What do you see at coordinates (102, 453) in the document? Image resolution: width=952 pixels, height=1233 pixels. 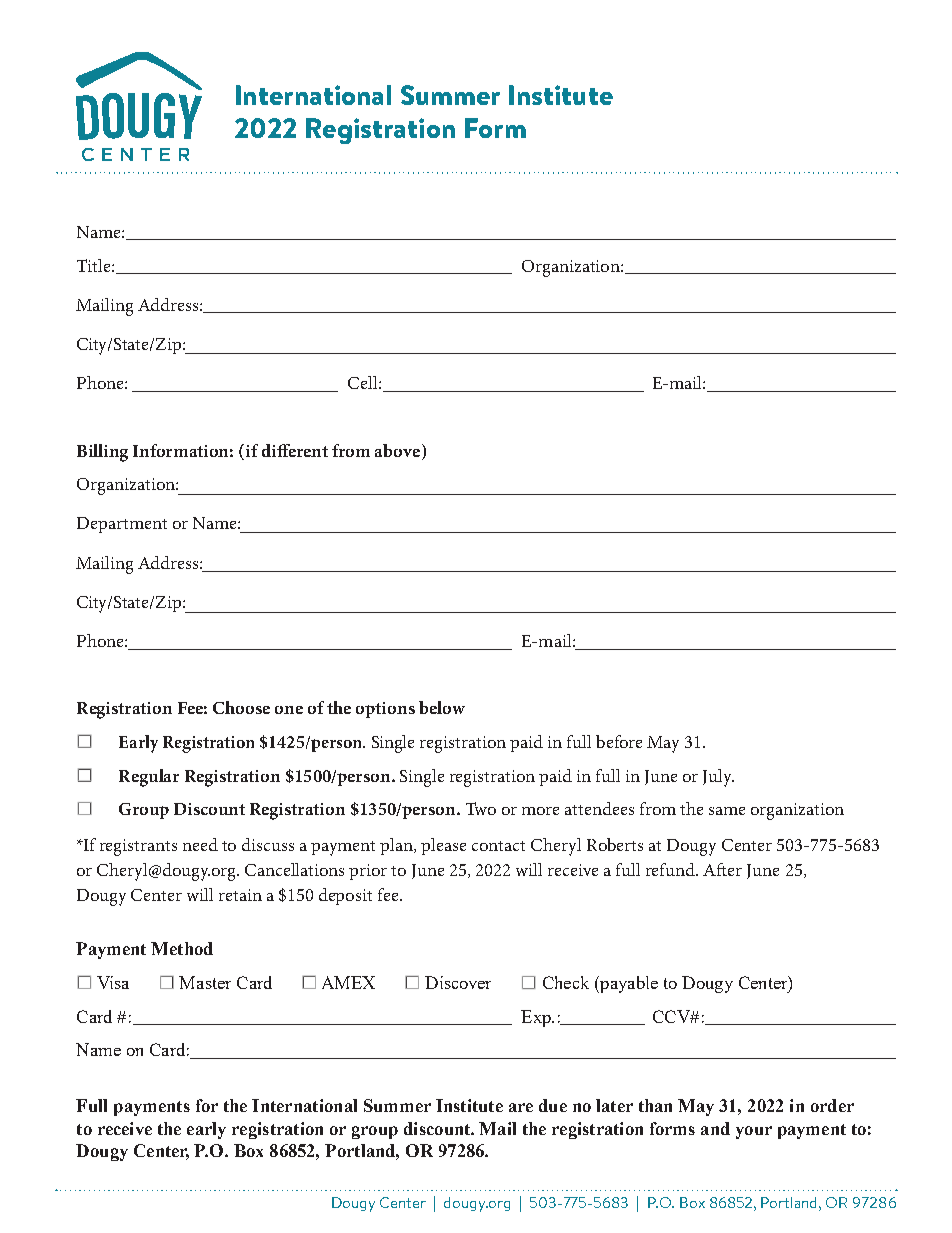 I see `Billing` at bounding box center [102, 453].
